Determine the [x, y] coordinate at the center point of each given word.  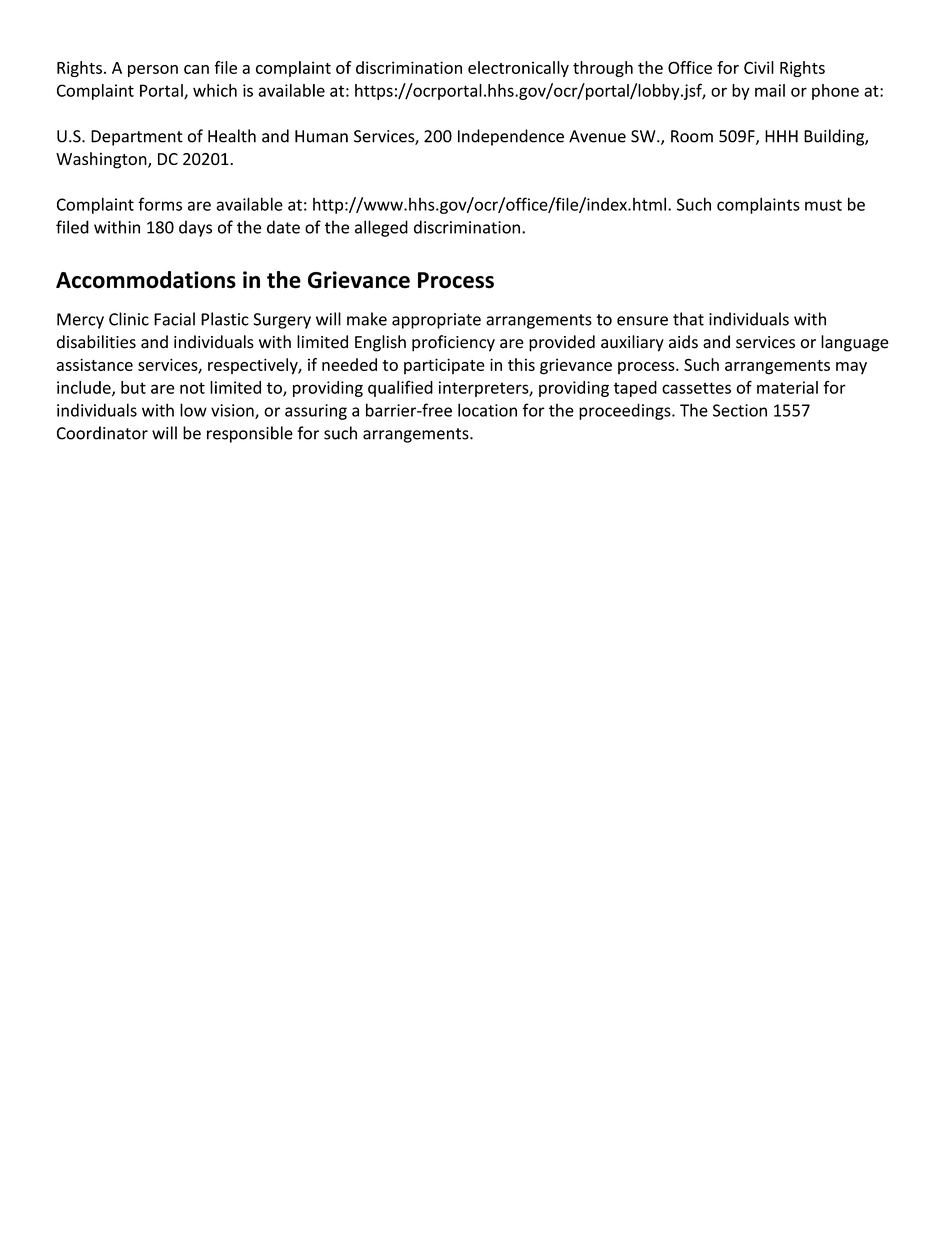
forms [160, 204]
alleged [381, 228]
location [487, 410]
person [153, 71]
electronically [518, 69]
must [823, 205]
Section [740, 410]
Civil [759, 67]
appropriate [436, 321]
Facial [174, 319]
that [688, 319]
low [193, 410]
